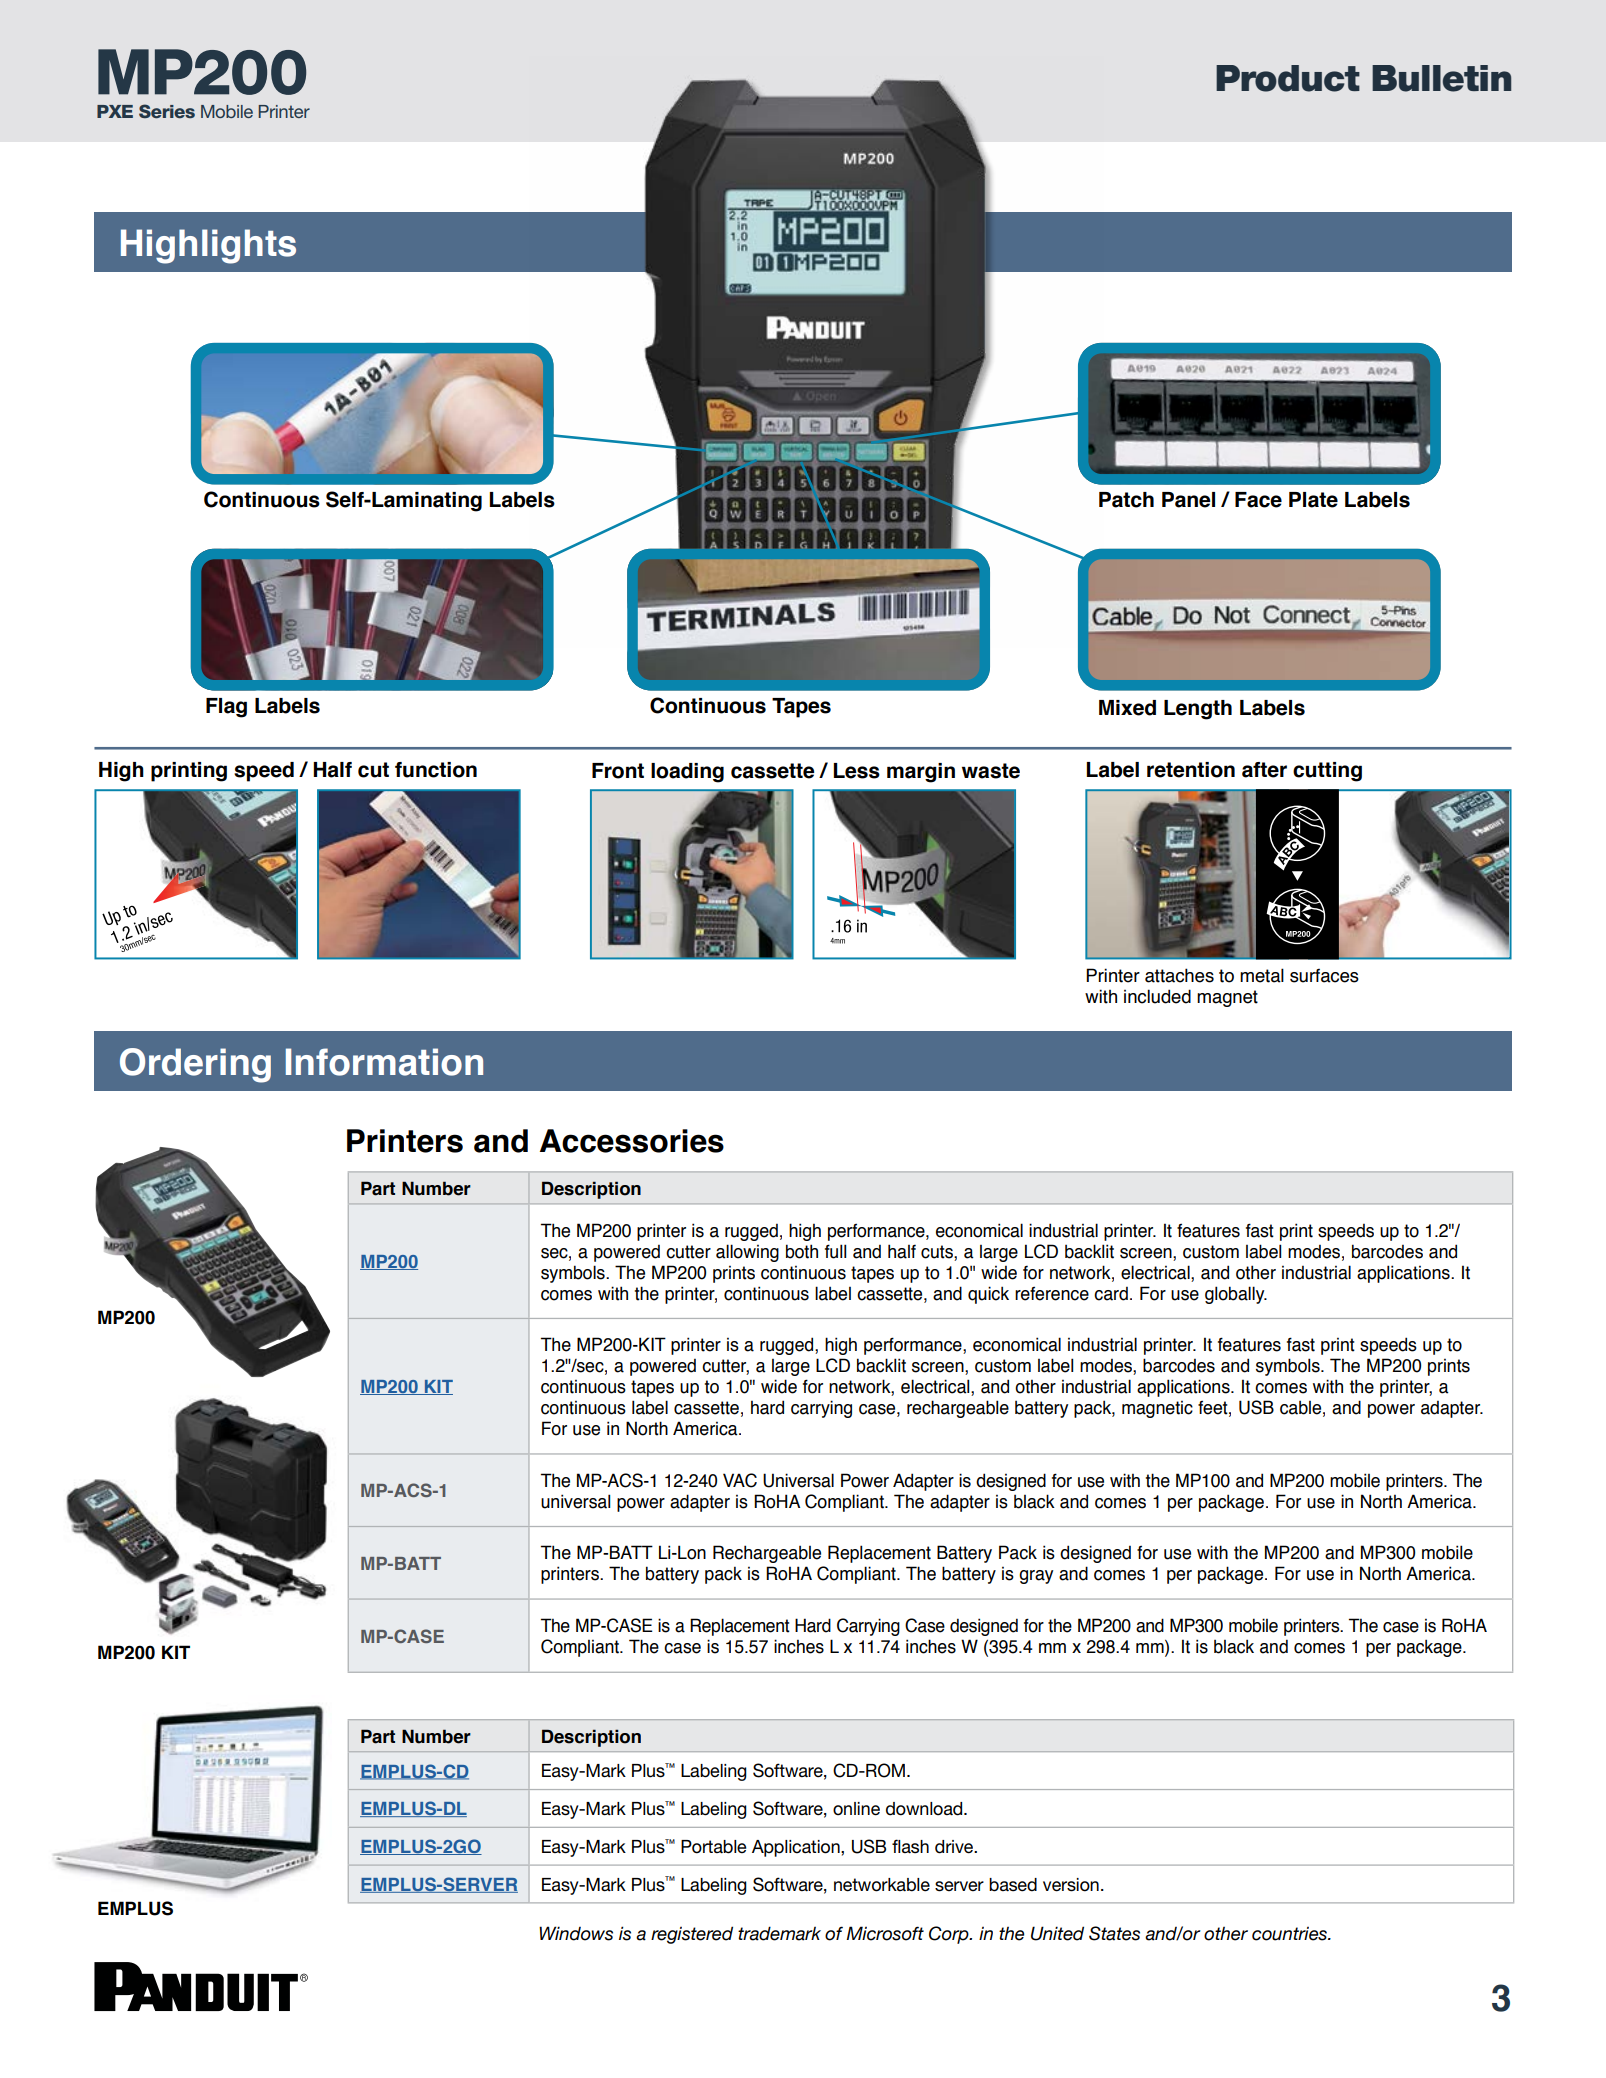 This page has height=2078, width=1606. What do you see at coordinates (576, 1933) in the page?
I see `Windows` at bounding box center [576, 1933].
